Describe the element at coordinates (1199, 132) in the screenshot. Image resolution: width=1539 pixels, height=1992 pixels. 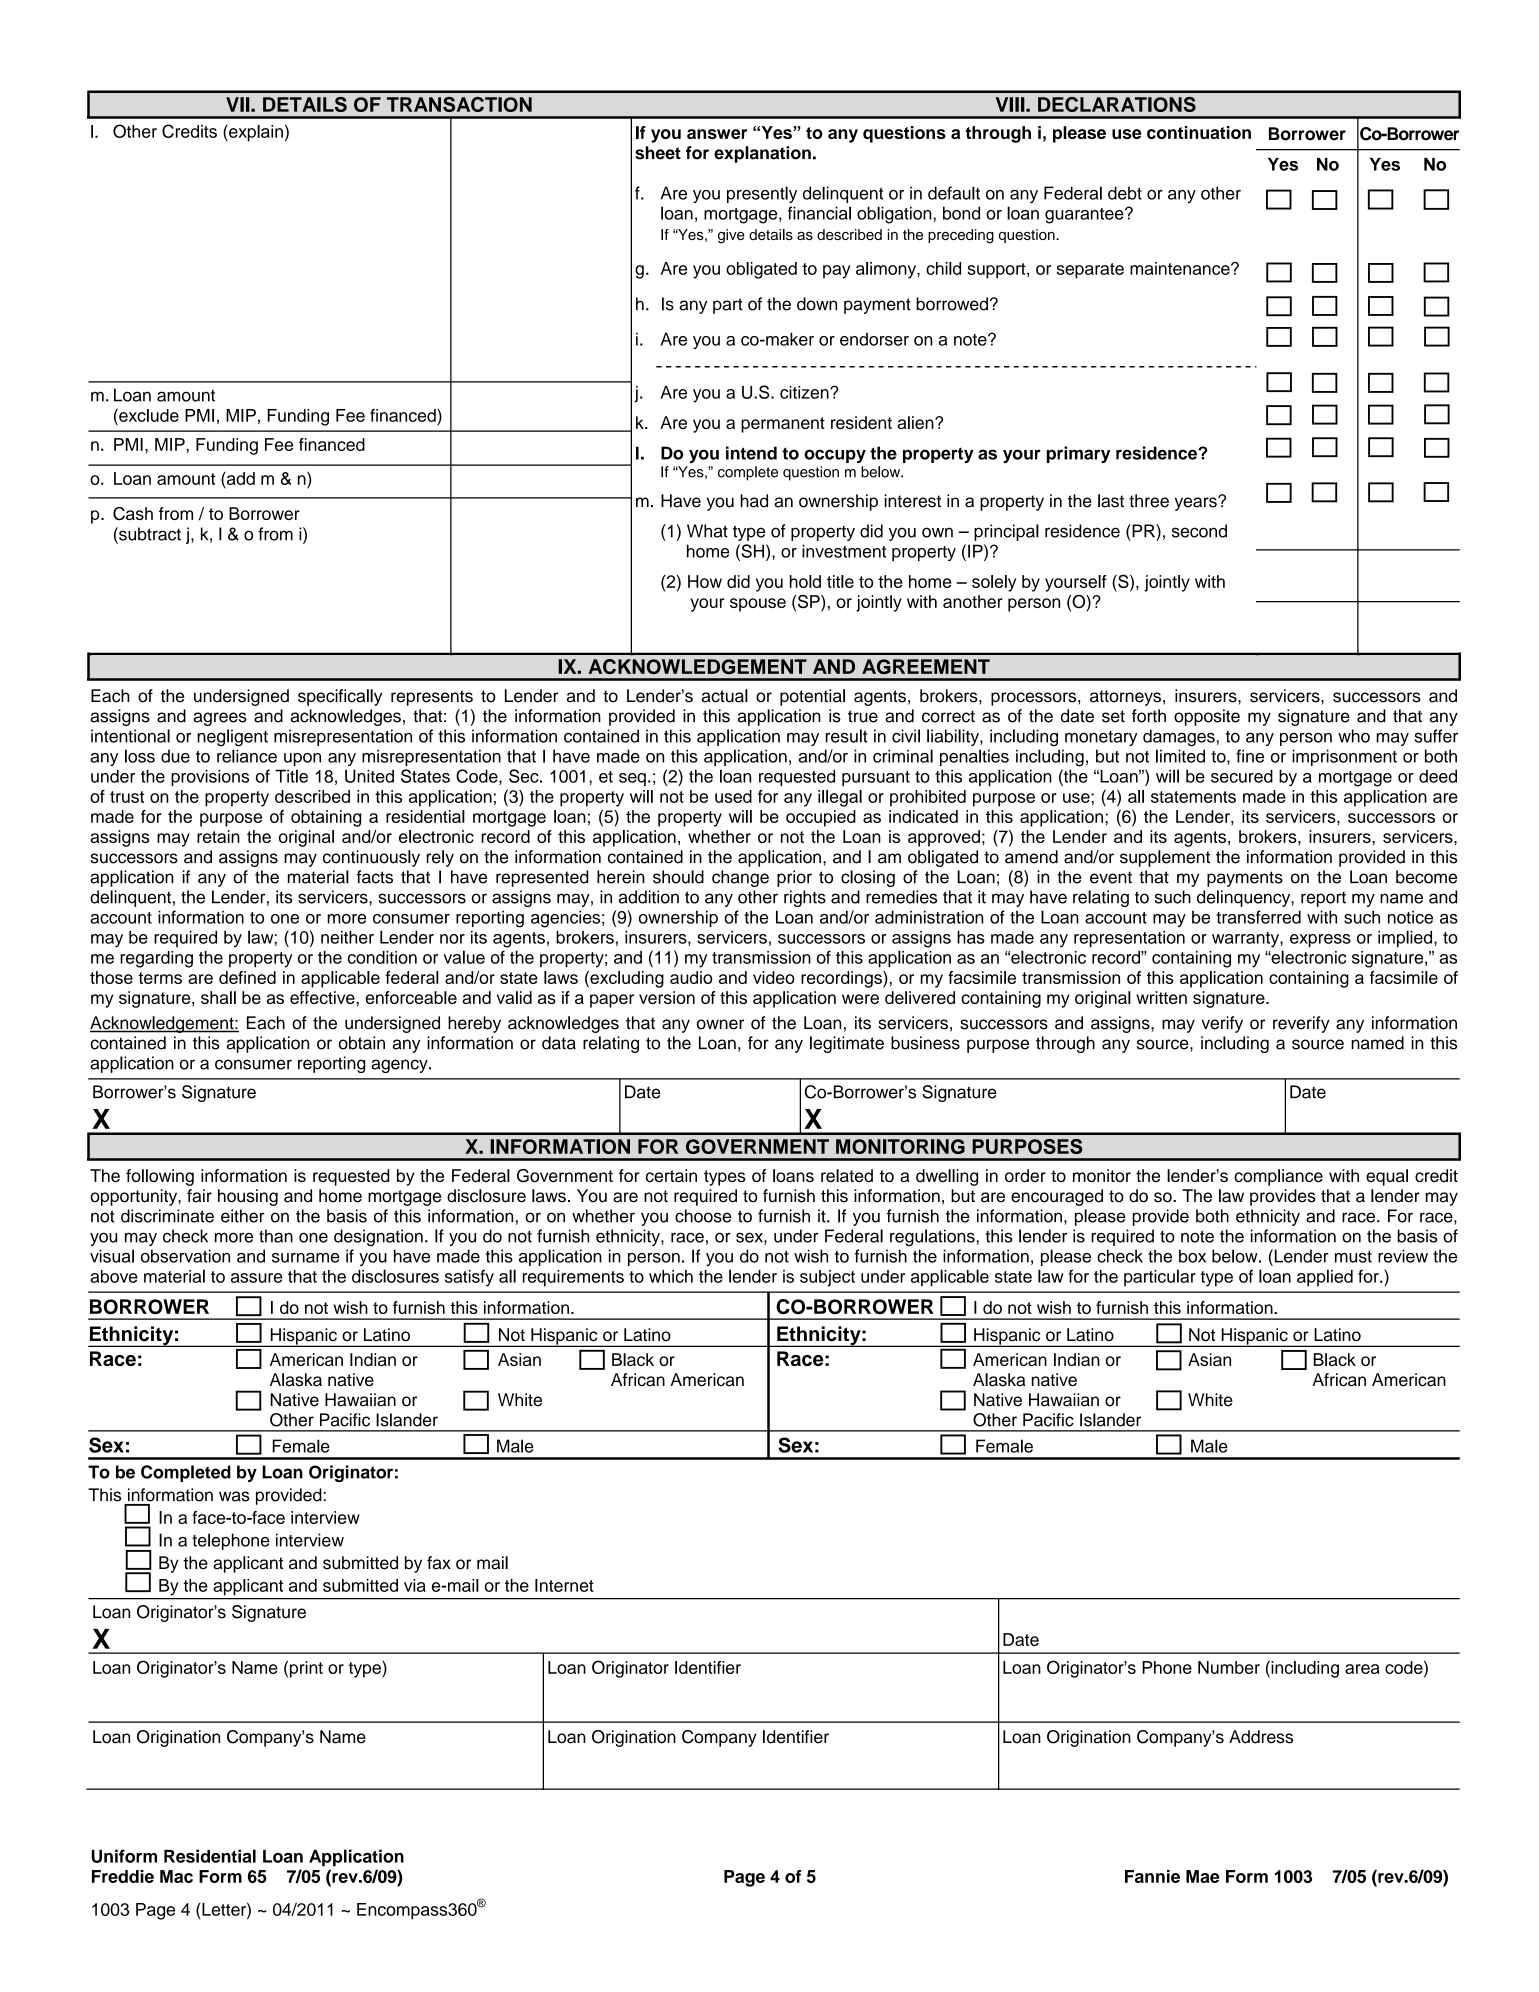
I see `continuation` at that location.
